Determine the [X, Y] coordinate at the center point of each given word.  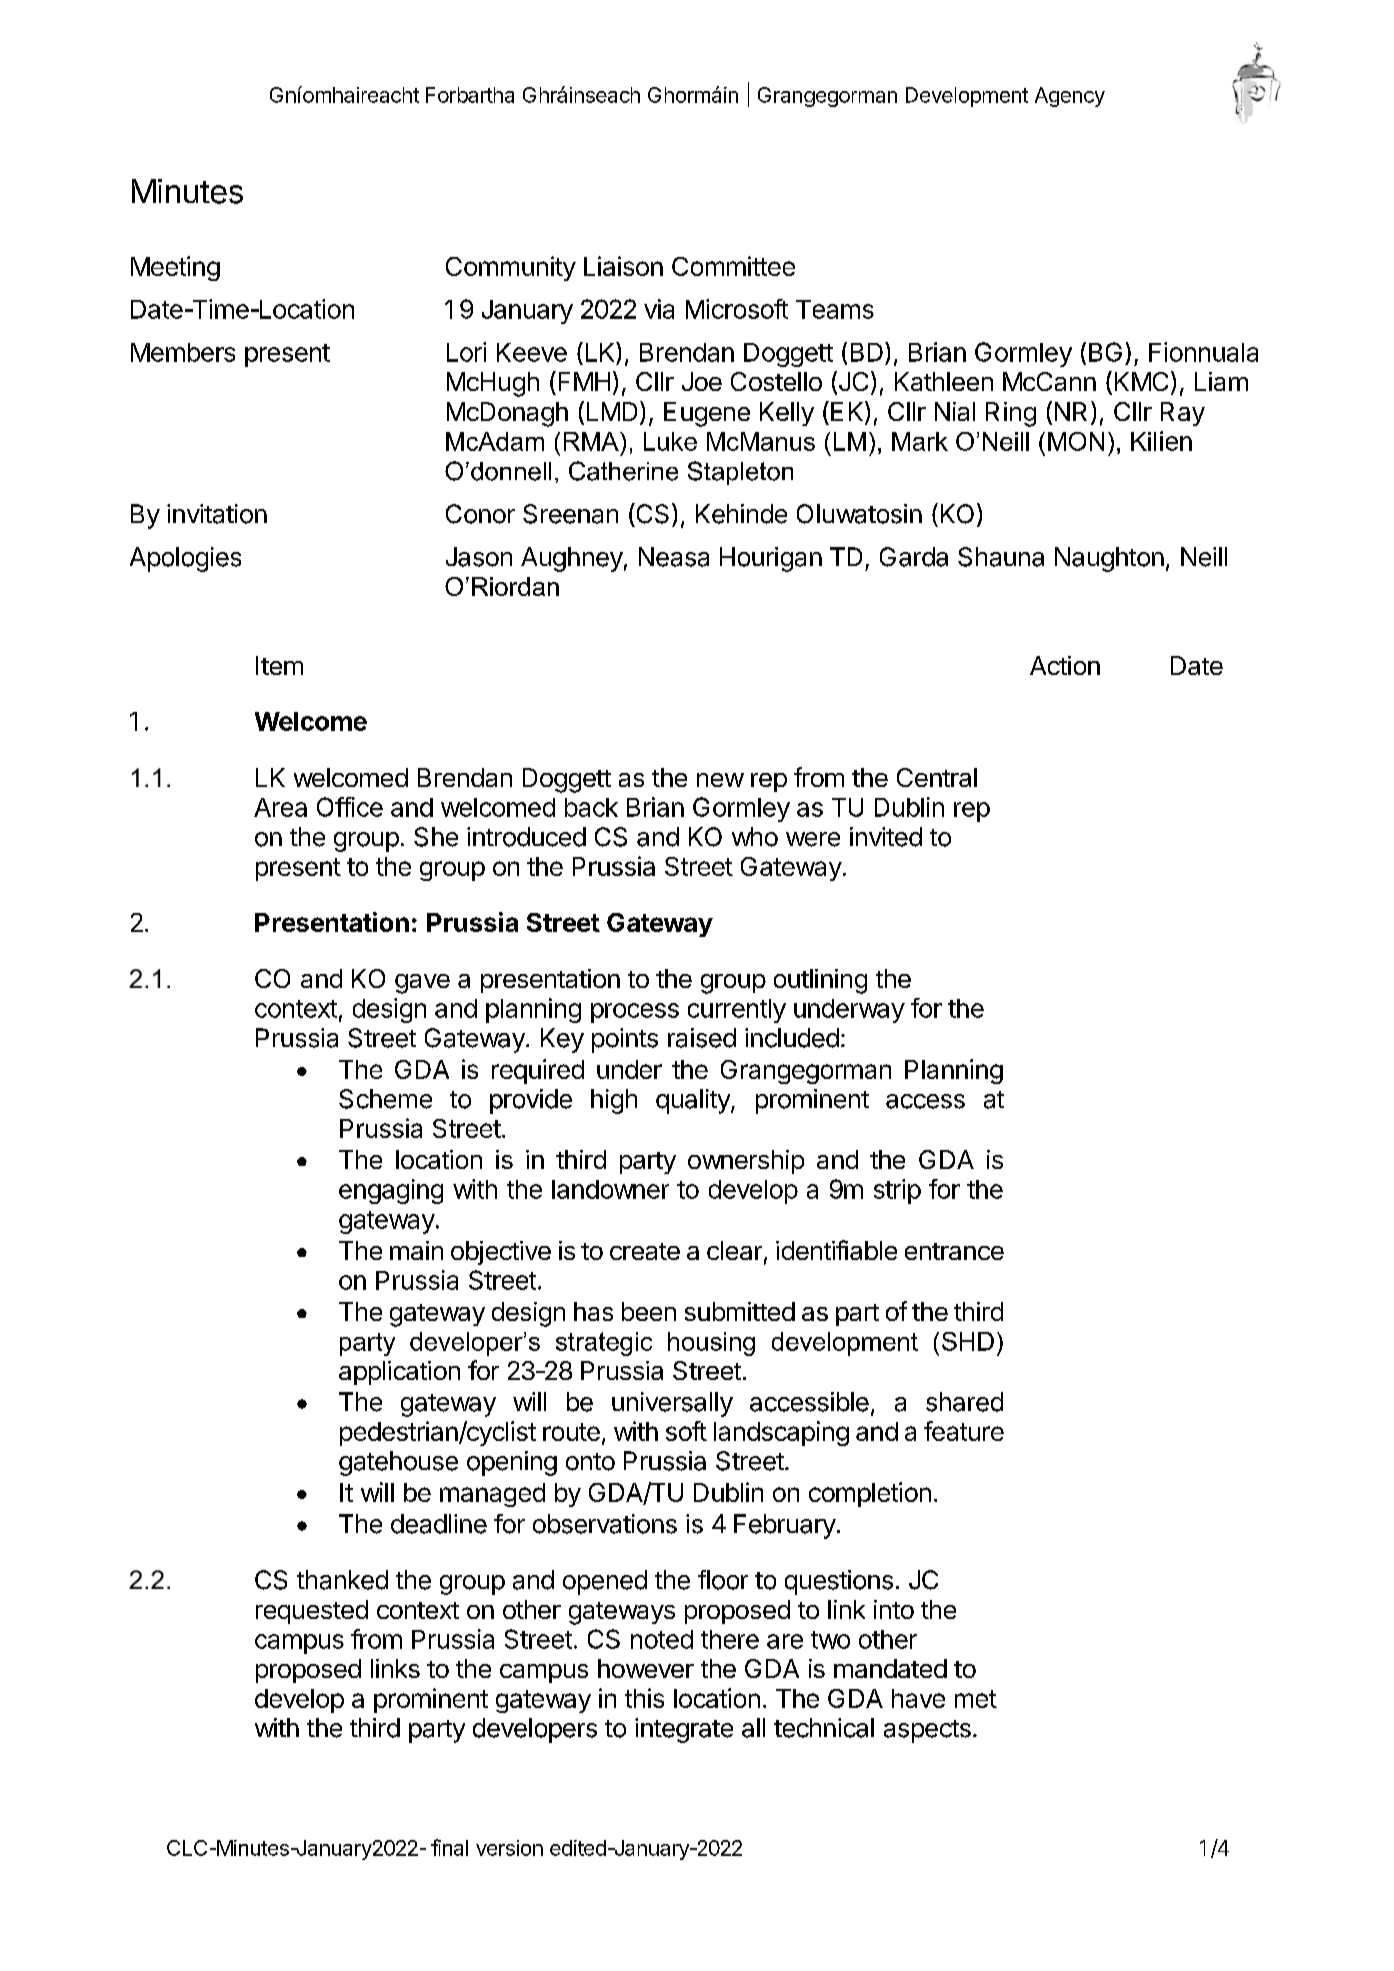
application [399, 1373]
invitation [217, 514]
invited [886, 837]
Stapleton [740, 473]
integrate [684, 1730]
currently [737, 1011]
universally [672, 1404]
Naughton [1109, 559]
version [509, 1848]
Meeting [175, 268]
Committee [733, 266]
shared [964, 1402]
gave [422, 984]
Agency [1070, 97]
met [976, 1699]
